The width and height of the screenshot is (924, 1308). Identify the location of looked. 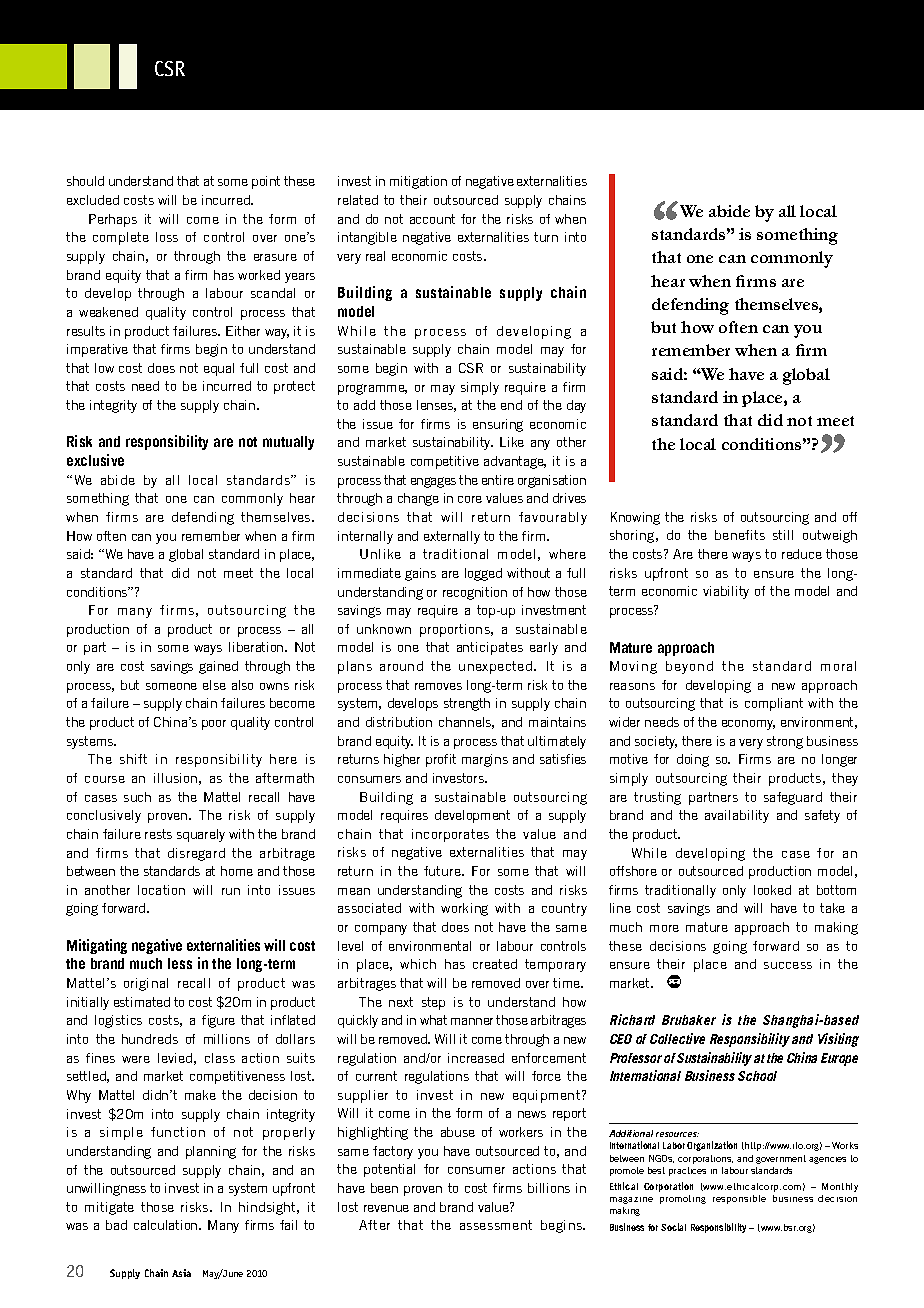
(772, 890).
